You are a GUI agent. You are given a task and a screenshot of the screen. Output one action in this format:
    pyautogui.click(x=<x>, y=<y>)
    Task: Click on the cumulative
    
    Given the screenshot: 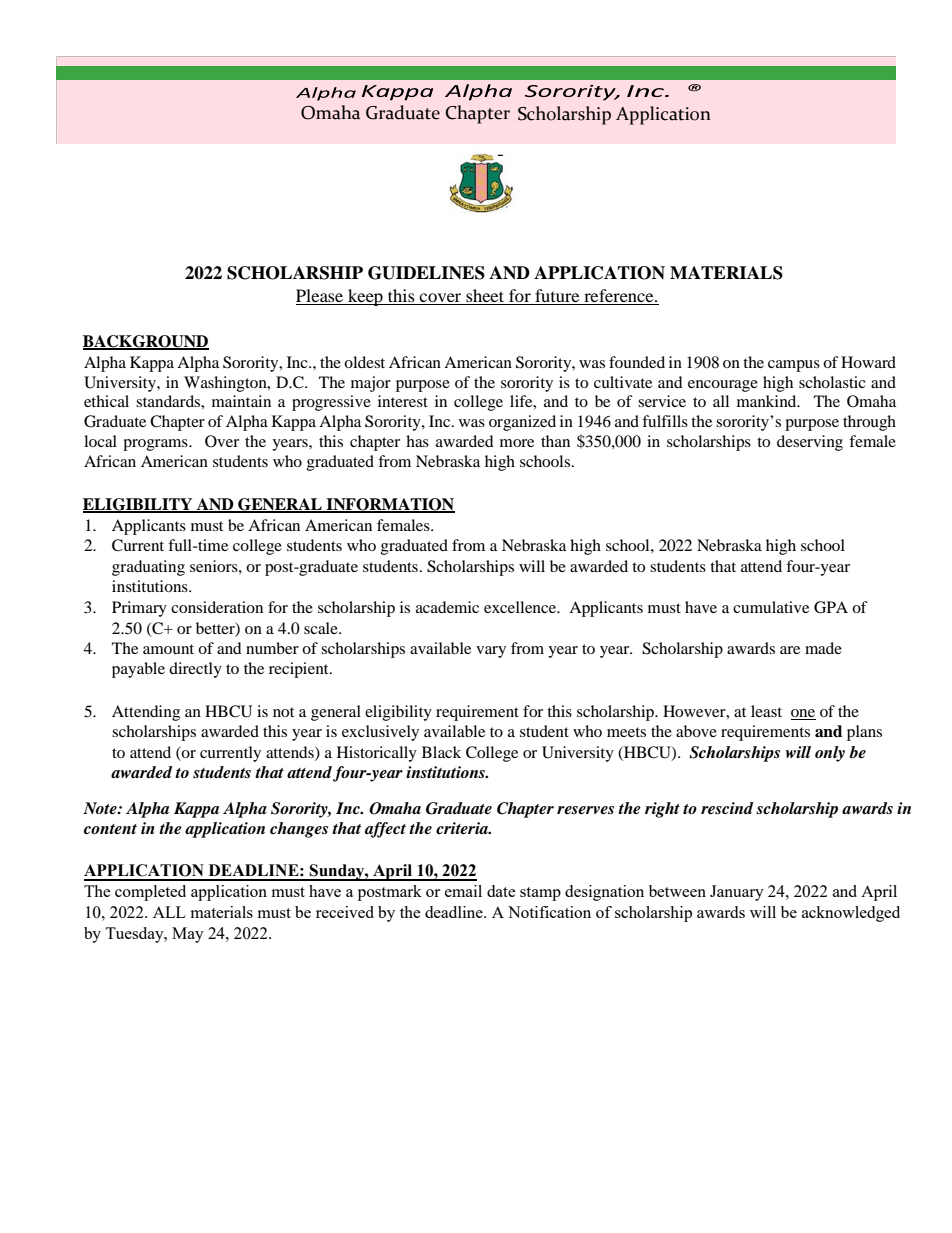 What is the action you would take?
    pyautogui.click(x=771, y=607)
